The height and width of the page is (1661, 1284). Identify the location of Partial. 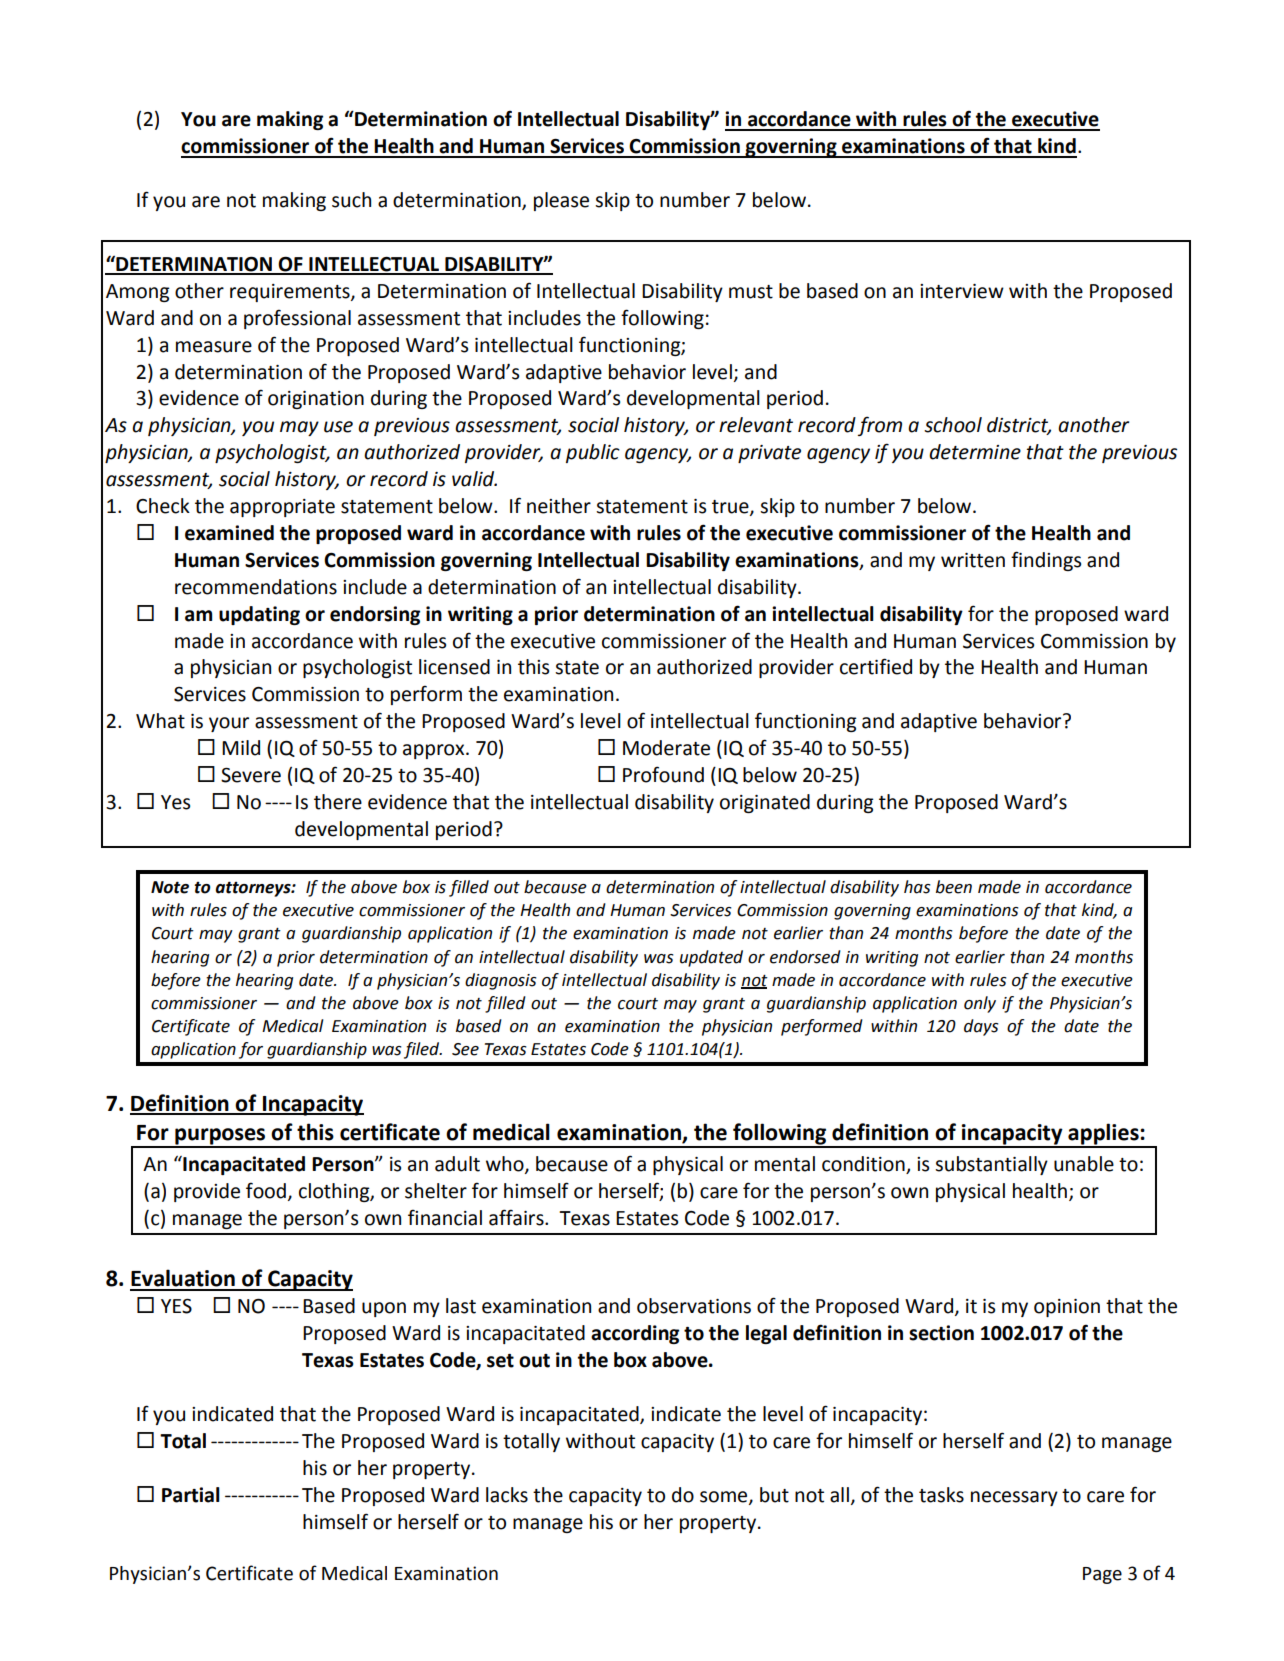
(191, 1495).
